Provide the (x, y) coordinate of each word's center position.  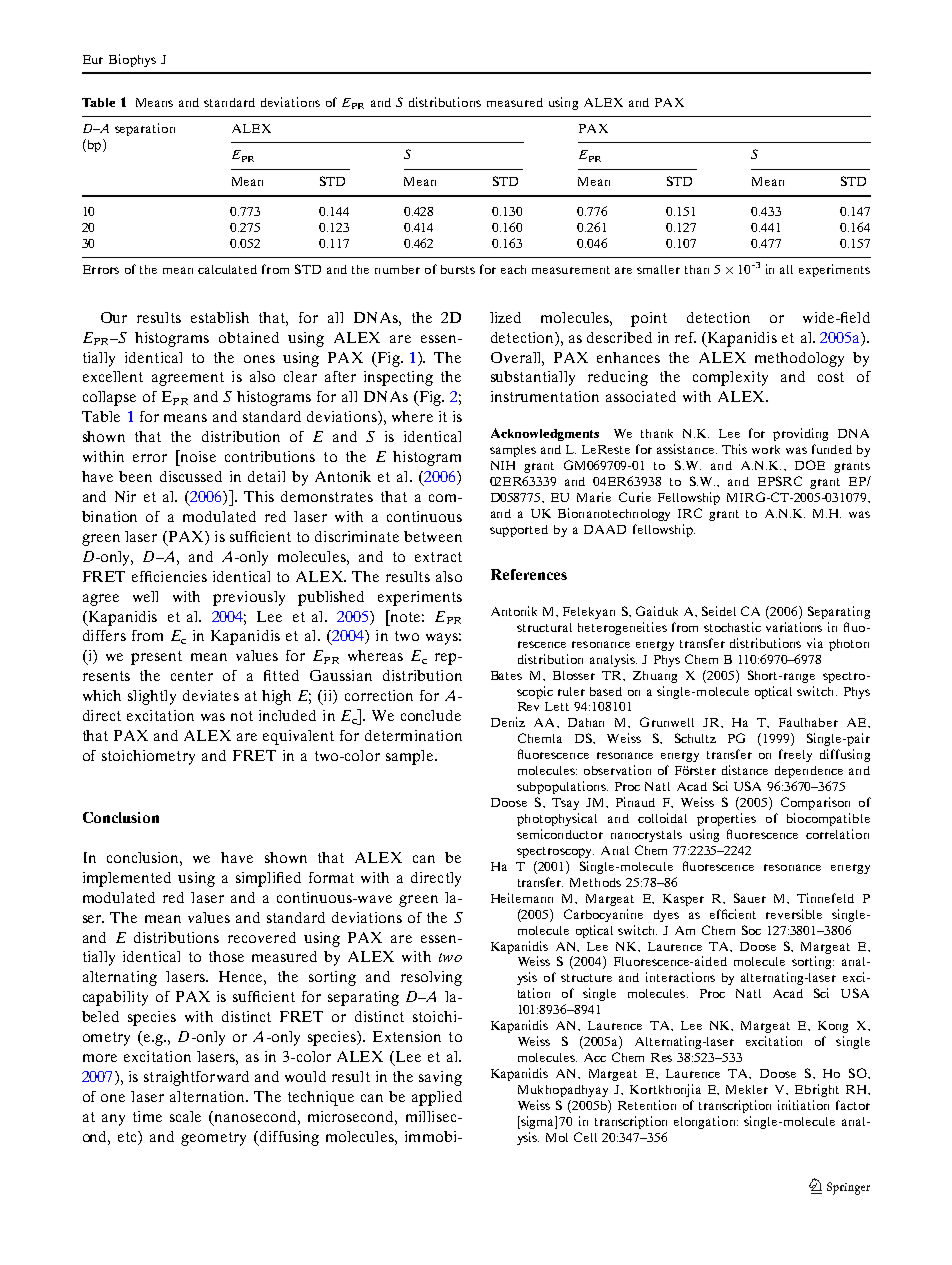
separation (145, 129)
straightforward (196, 1078)
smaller (658, 269)
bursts (458, 269)
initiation (803, 1105)
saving (440, 1078)
